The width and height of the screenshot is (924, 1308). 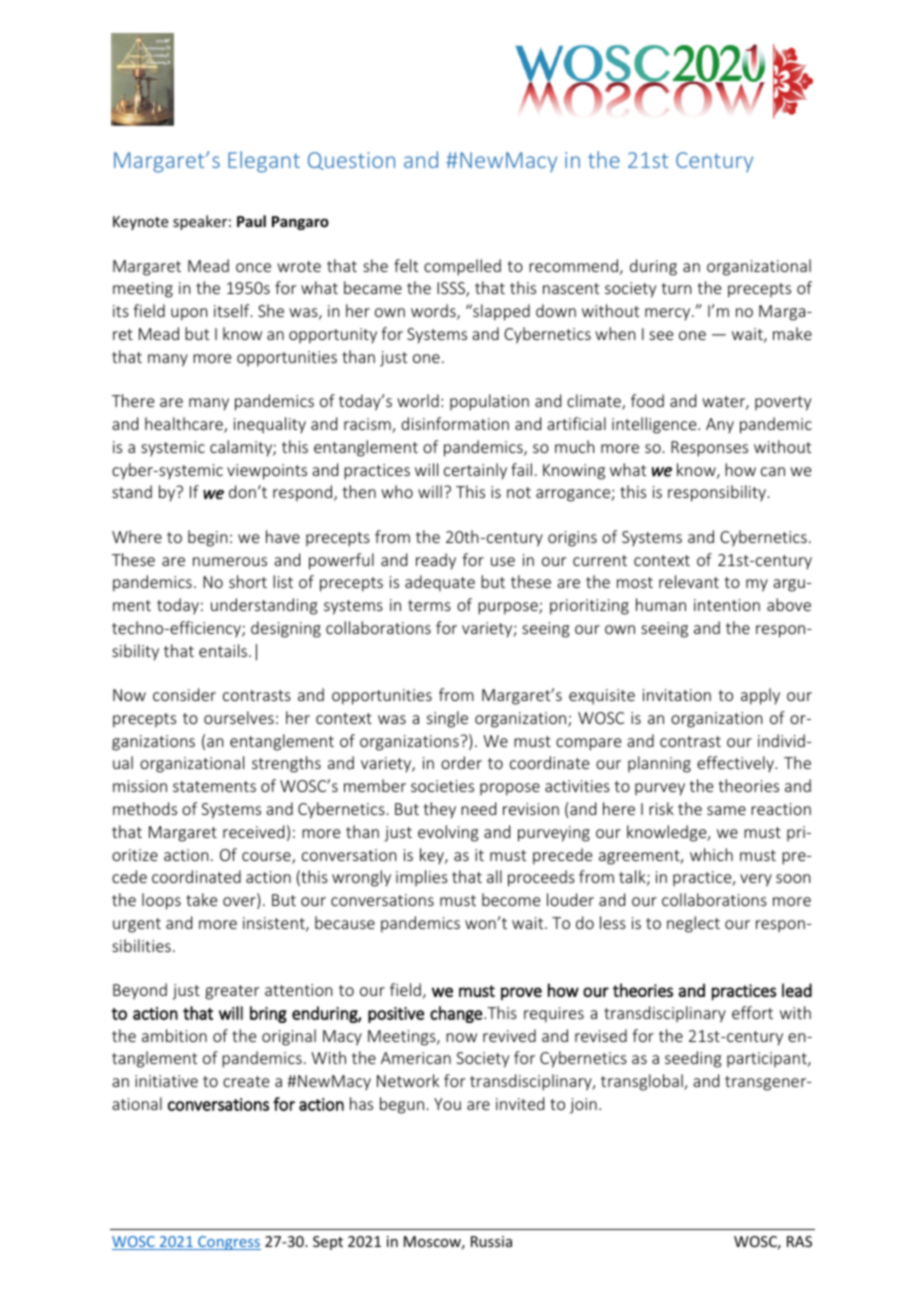 What do you see at coordinates (475, 471) in the screenshot?
I see `certainly` at bounding box center [475, 471].
